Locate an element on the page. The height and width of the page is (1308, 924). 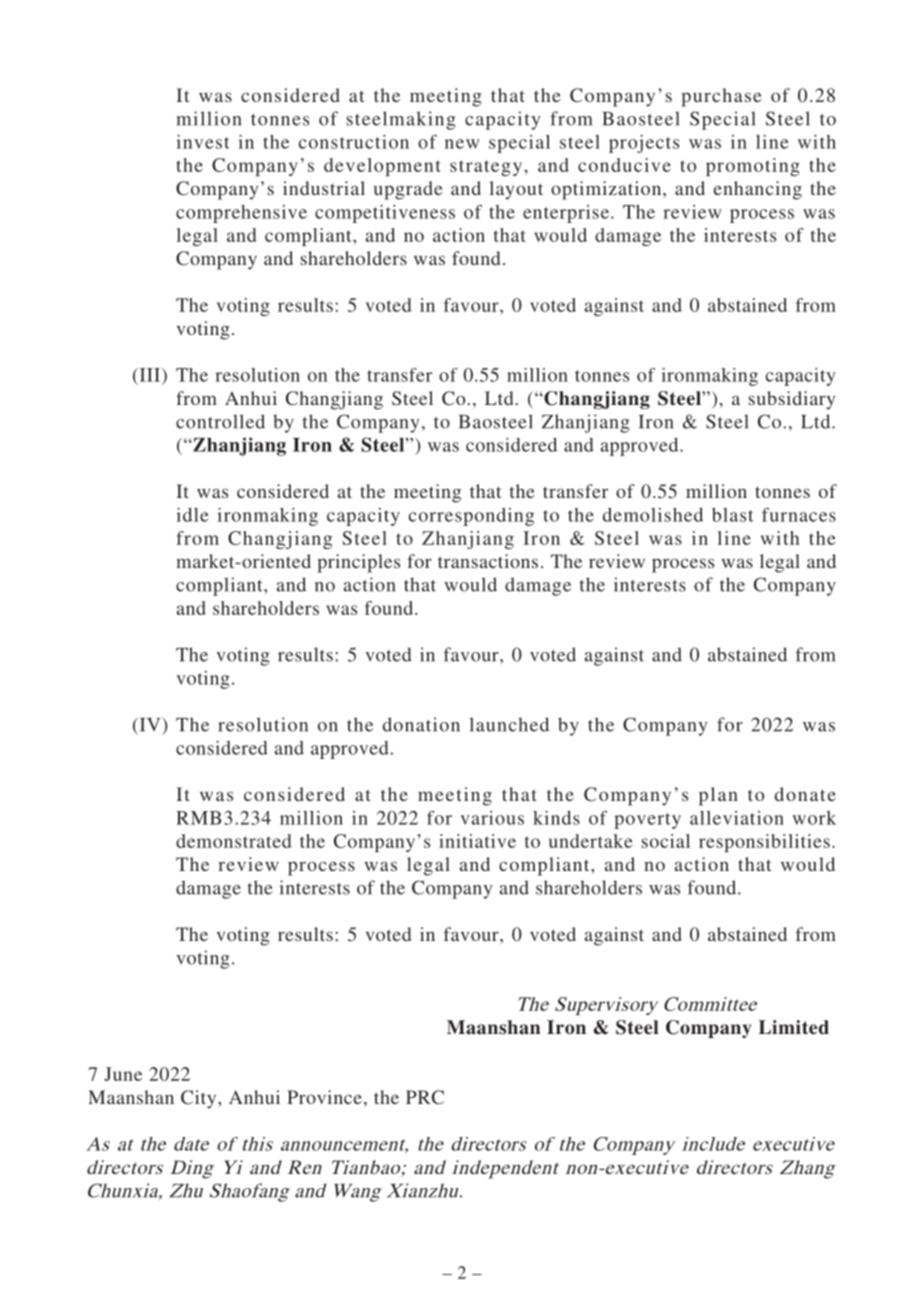
Limited is located at coordinates (794, 1027).
